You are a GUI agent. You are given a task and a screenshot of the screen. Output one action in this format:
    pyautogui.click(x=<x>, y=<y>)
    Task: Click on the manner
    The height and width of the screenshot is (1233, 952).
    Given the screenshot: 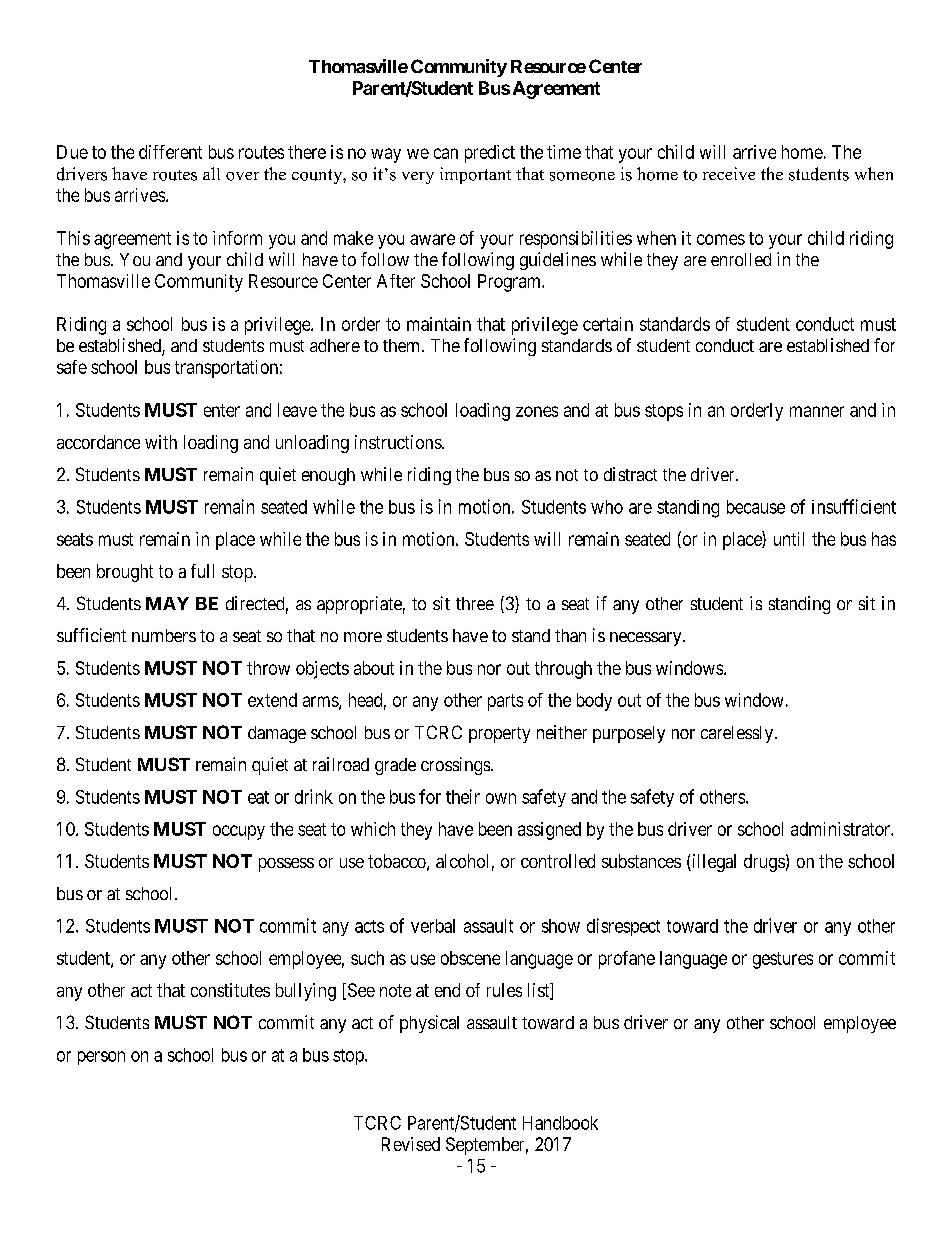 What is the action you would take?
    pyautogui.click(x=817, y=411)
